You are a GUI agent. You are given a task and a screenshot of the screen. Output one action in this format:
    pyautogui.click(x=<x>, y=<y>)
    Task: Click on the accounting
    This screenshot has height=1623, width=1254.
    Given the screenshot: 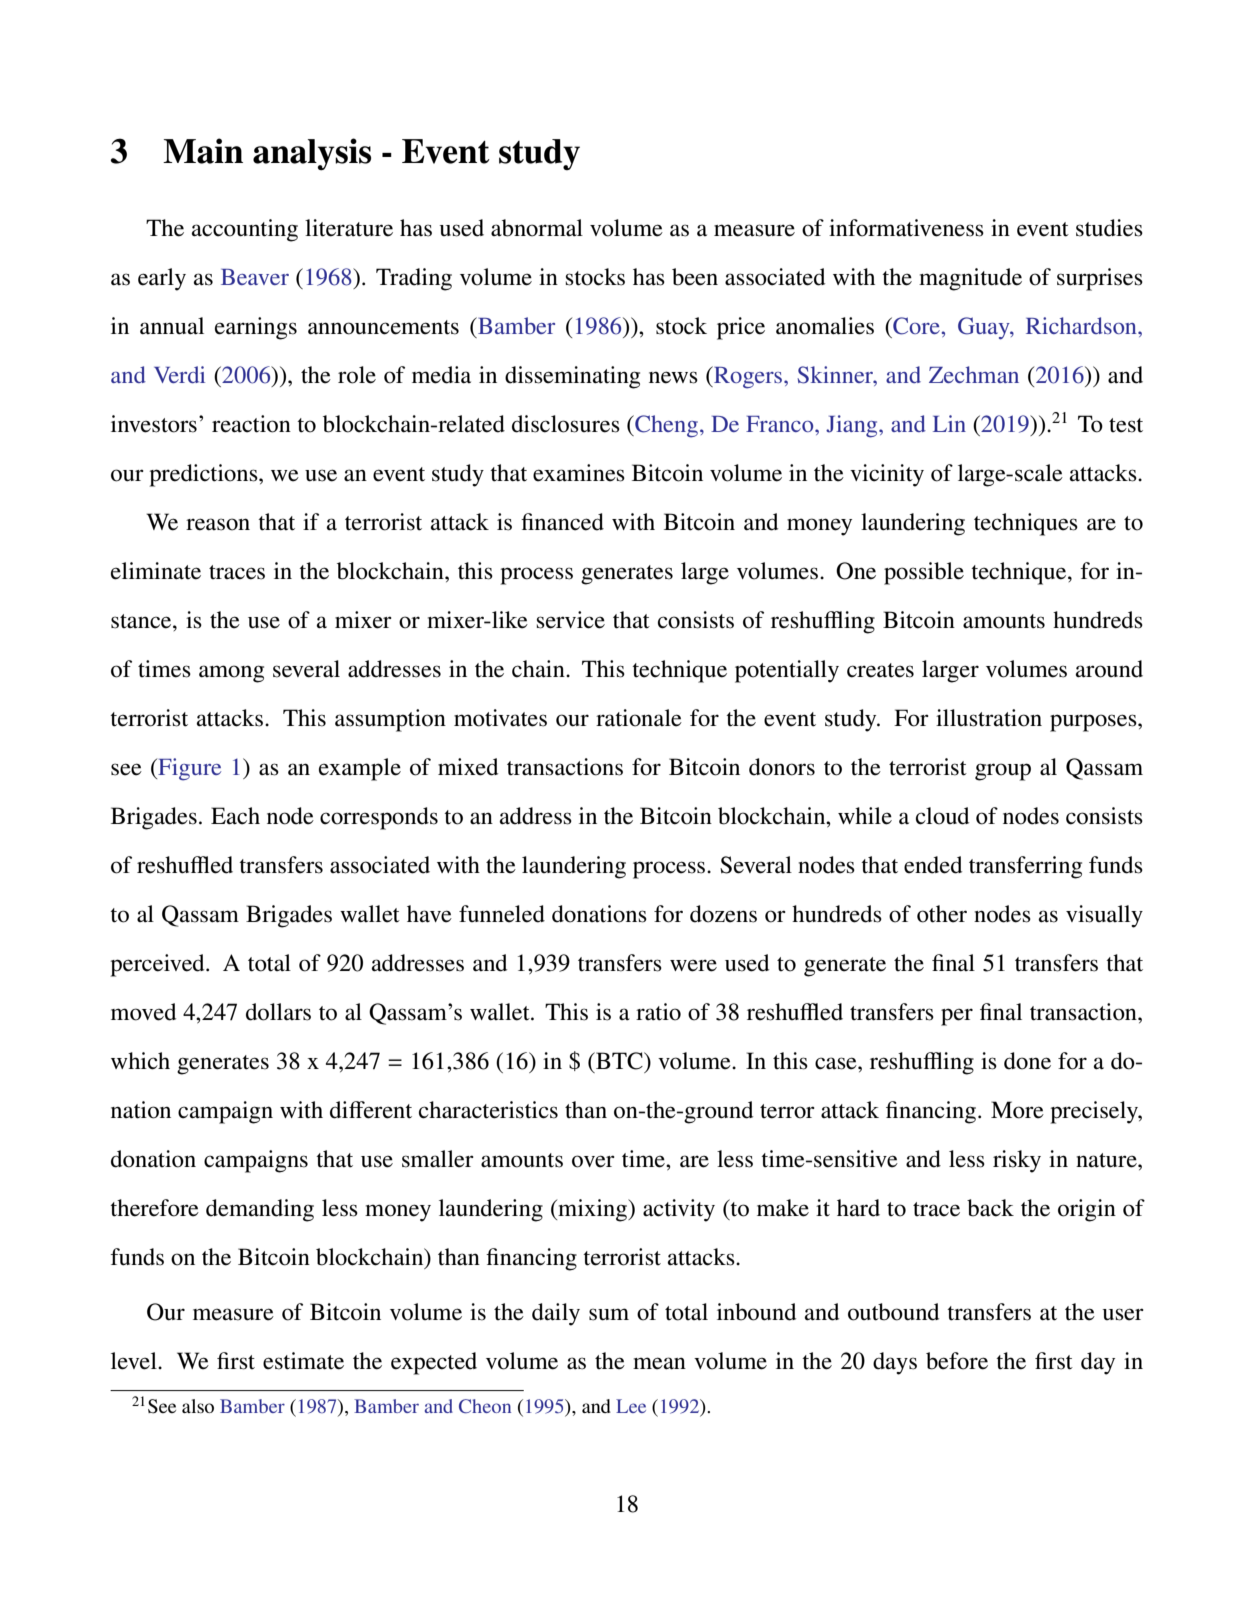 What is the action you would take?
    pyautogui.click(x=244, y=230)
